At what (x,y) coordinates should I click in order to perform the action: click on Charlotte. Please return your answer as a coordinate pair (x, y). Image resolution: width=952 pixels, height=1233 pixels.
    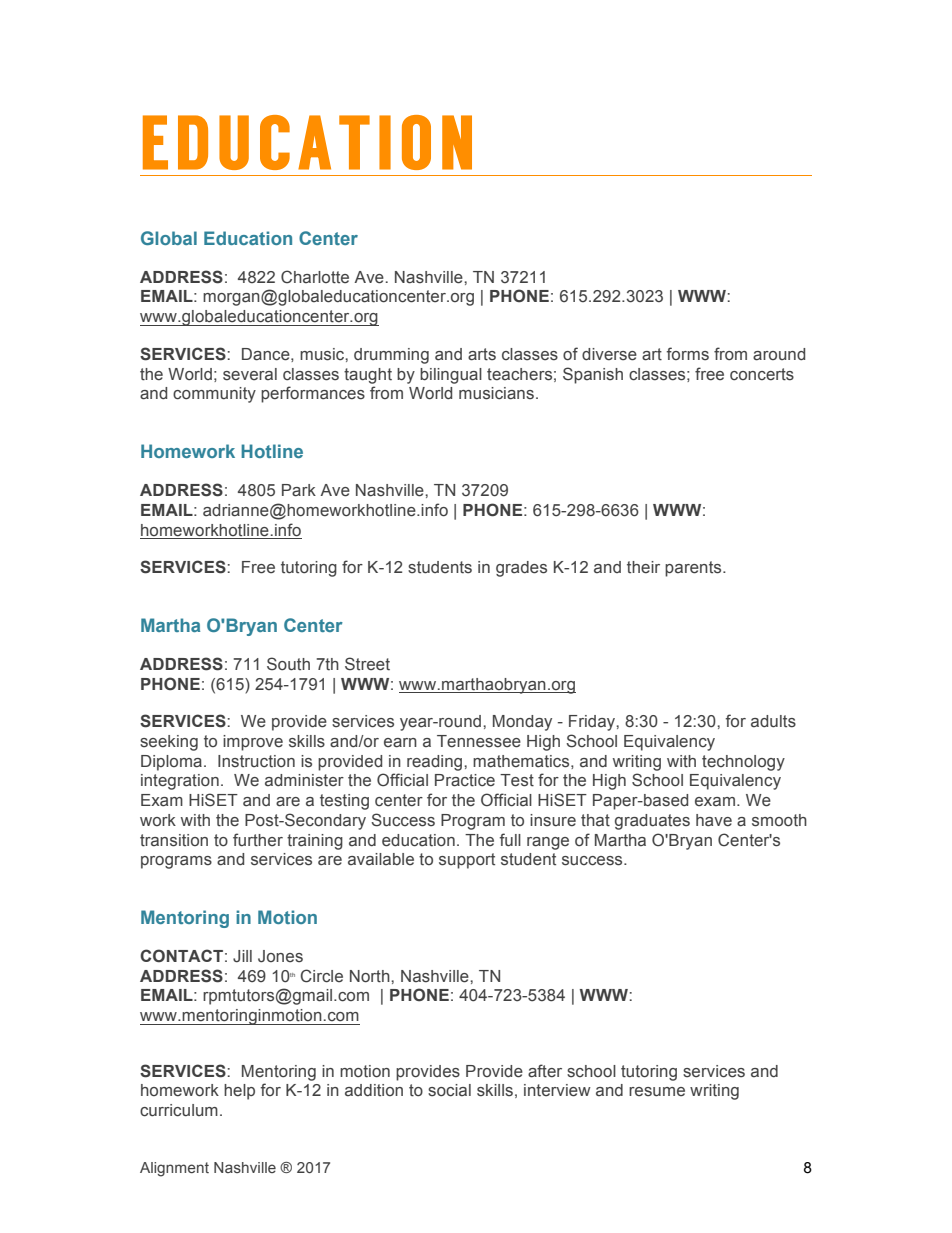
    Looking at the image, I should click on (315, 277).
